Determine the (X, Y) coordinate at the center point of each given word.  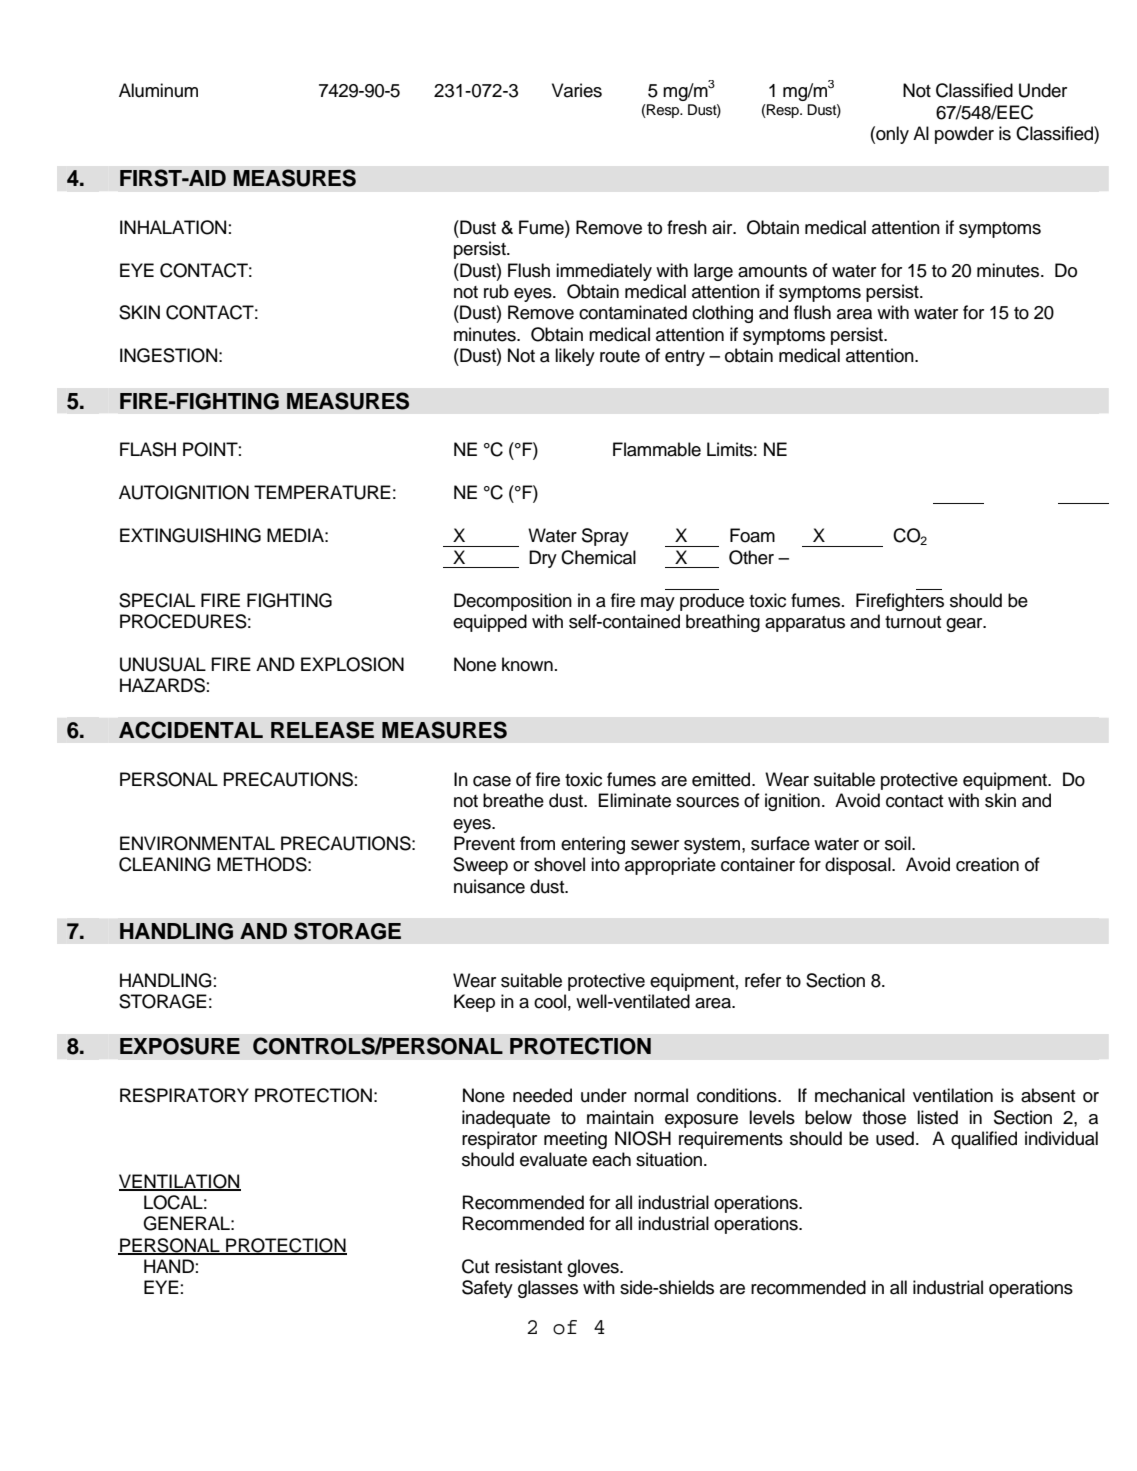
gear (965, 625)
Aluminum (158, 90)
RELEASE (322, 730)
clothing (722, 314)
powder (964, 135)
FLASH (148, 449)
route (620, 356)
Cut (475, 1266)
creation (987, 864)
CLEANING (165, 864)
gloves (594, 1268)
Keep (474, 1003)
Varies (577, 90)
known (527, 664)
